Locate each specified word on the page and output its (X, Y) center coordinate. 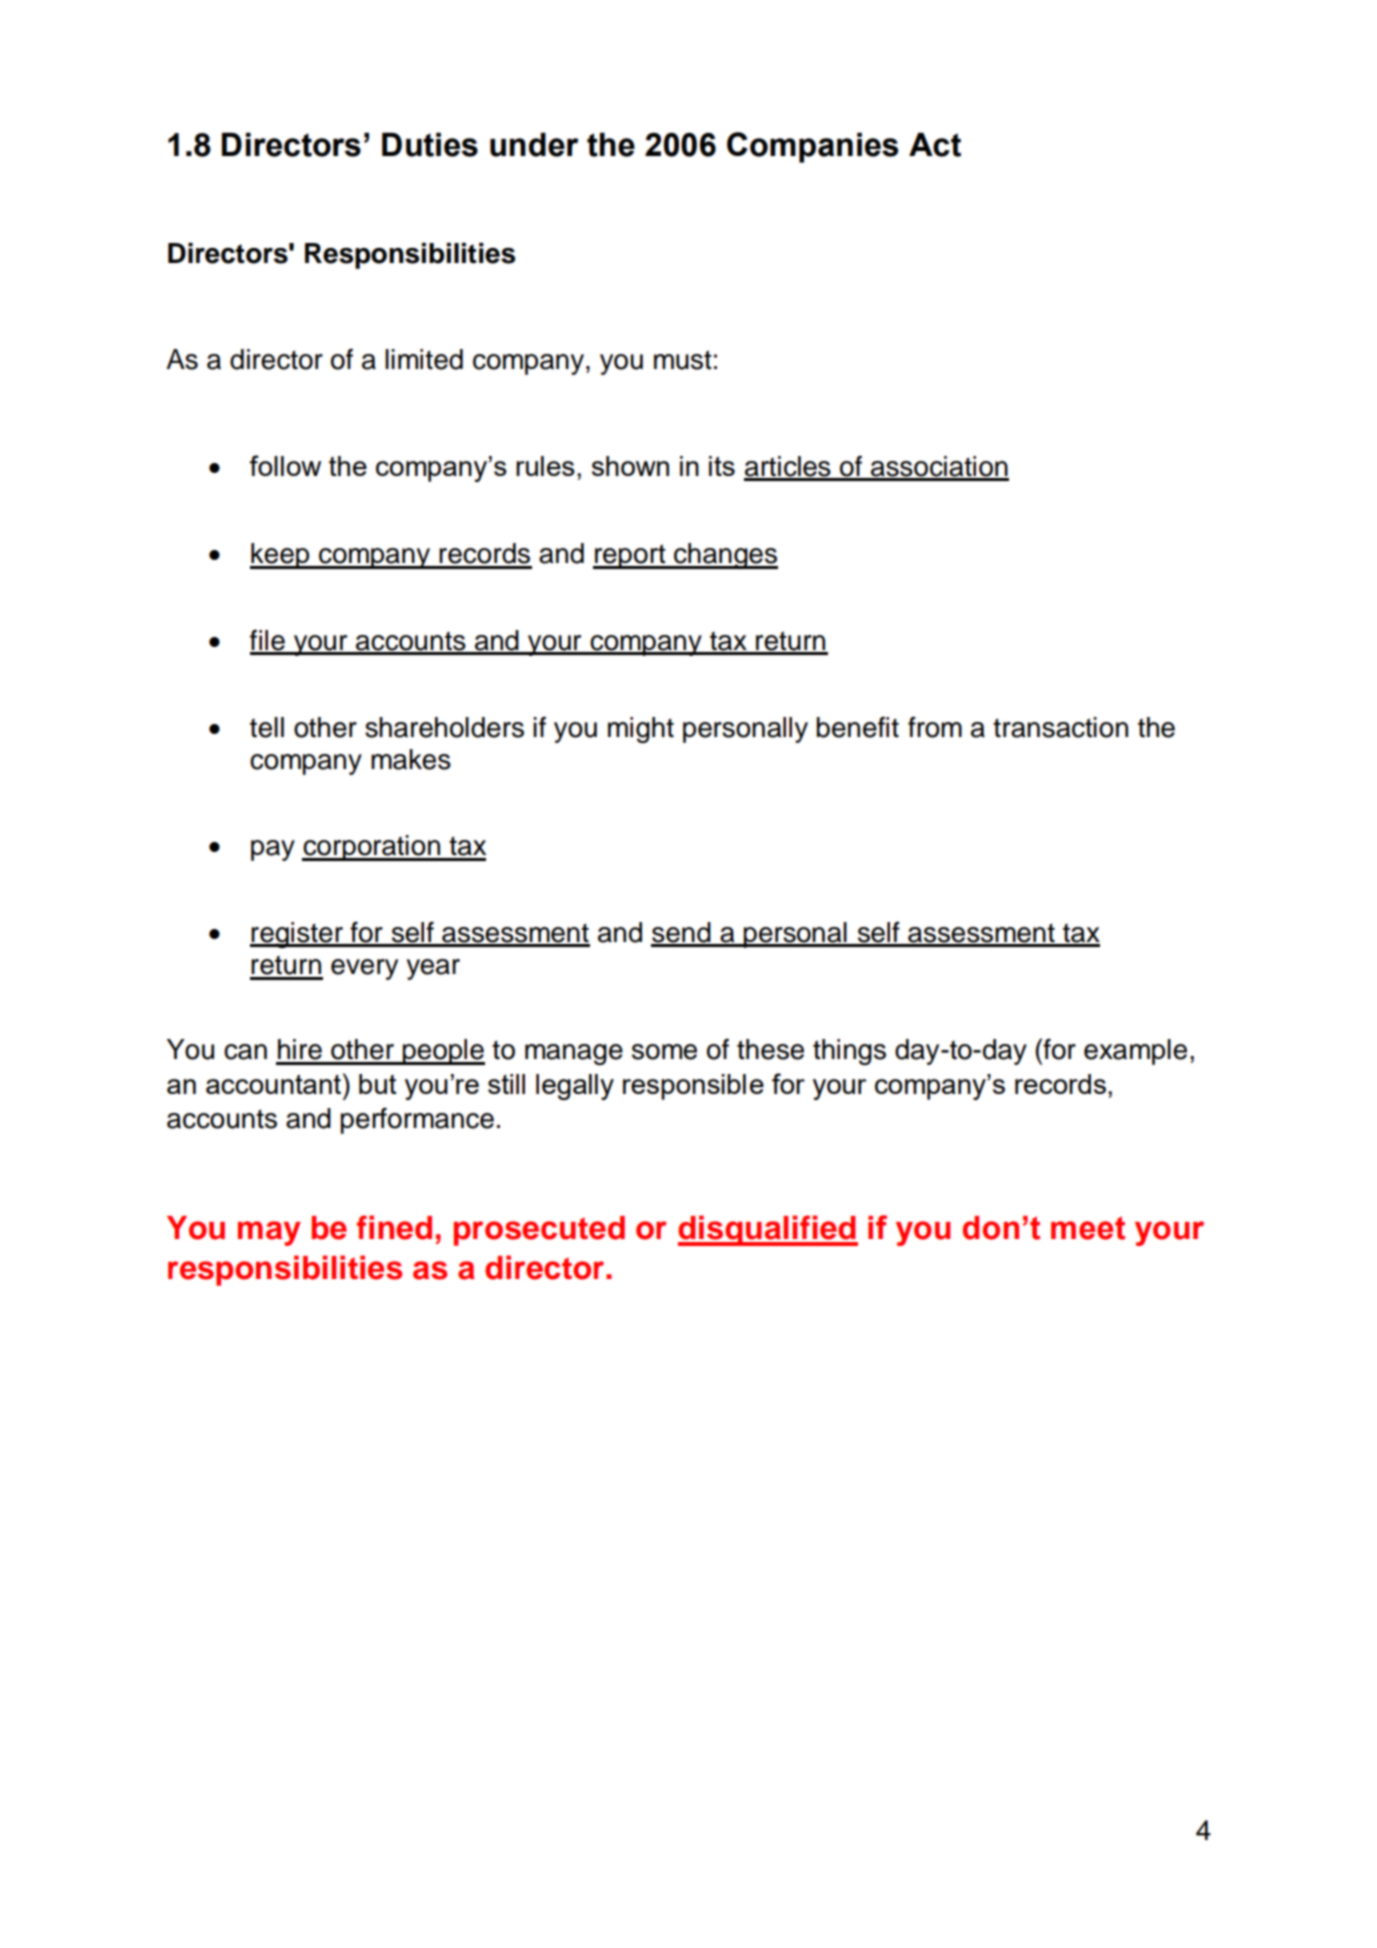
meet (1088, 1228)
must (683, 360)
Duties (430, 145)
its (722, 466)
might (641, 730)
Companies (812, 147)
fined (394, 1227)
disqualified (768, 1230)
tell (267, 727)
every (364, 969)
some (664, 1052)
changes (725, 556)
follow (285, 465)
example (1135, 1052)
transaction (1060, 727)
